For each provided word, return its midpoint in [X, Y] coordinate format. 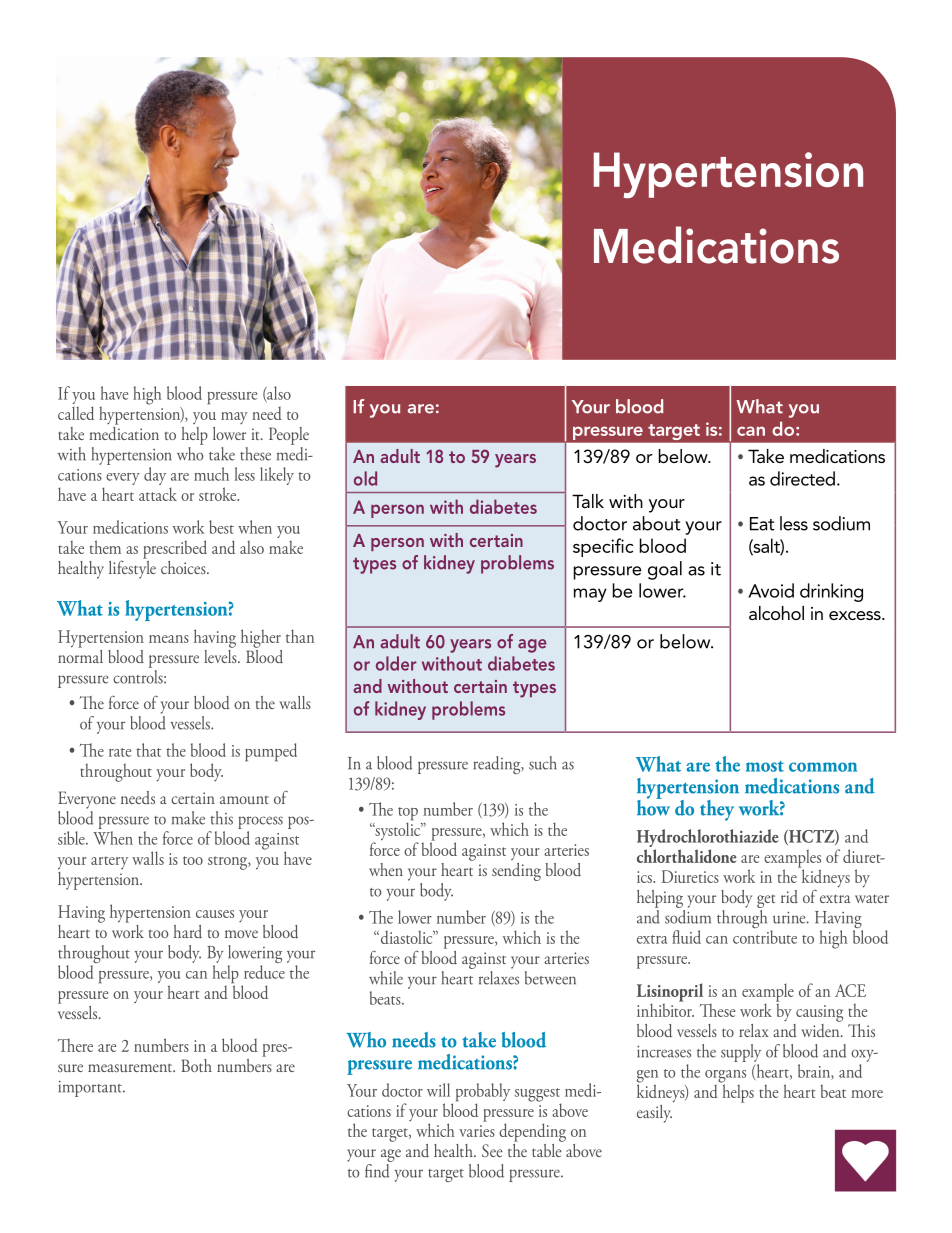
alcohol [776, 613]
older [396, 663]
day [155, 476]
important [91, 1088]
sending [516, 872]
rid [789, 896]
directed [802, 478]
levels [221, 655]
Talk [588, 501]
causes [215, 914]
